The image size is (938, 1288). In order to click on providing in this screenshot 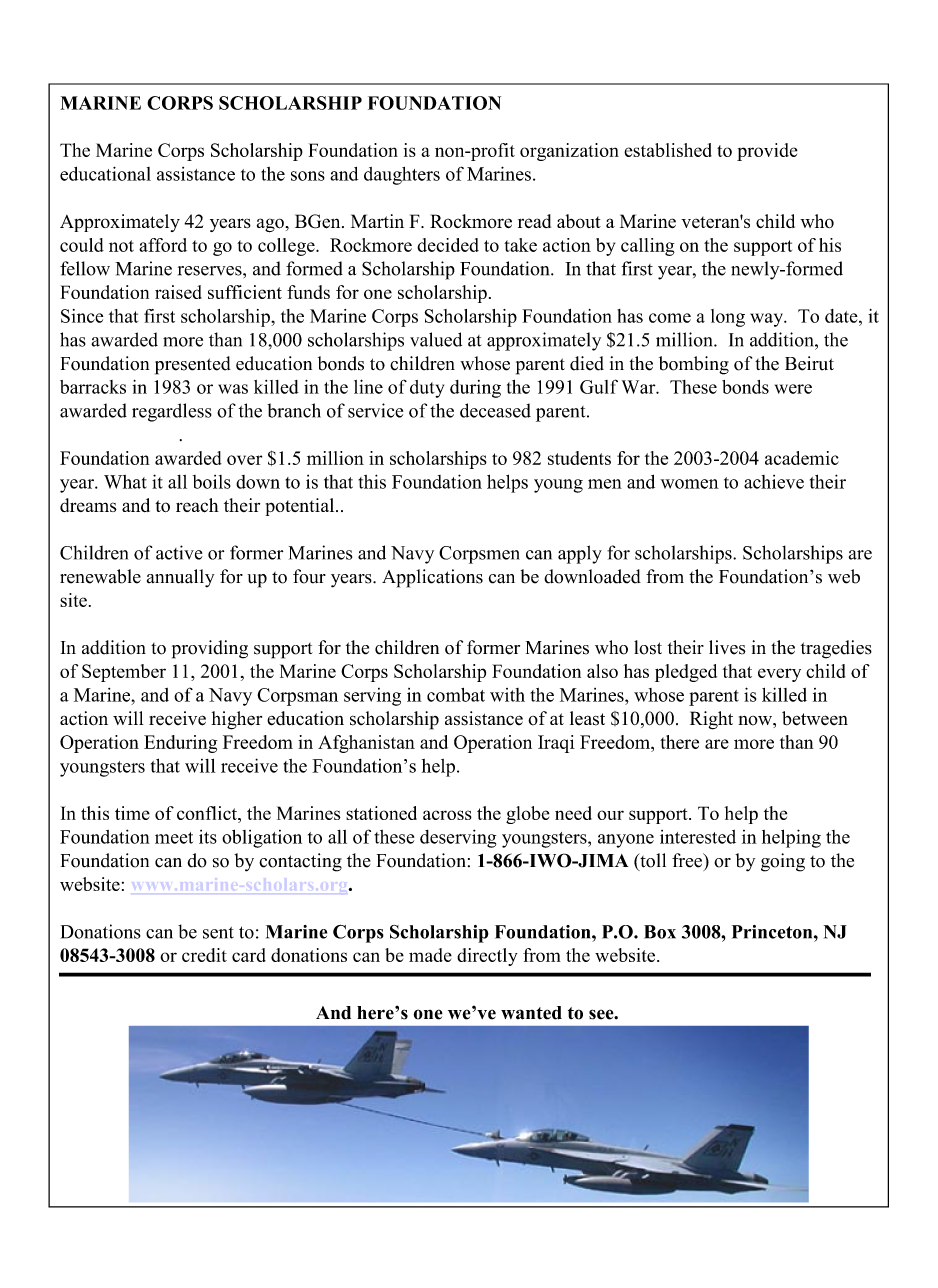, I will do `click(210, 649)`.
